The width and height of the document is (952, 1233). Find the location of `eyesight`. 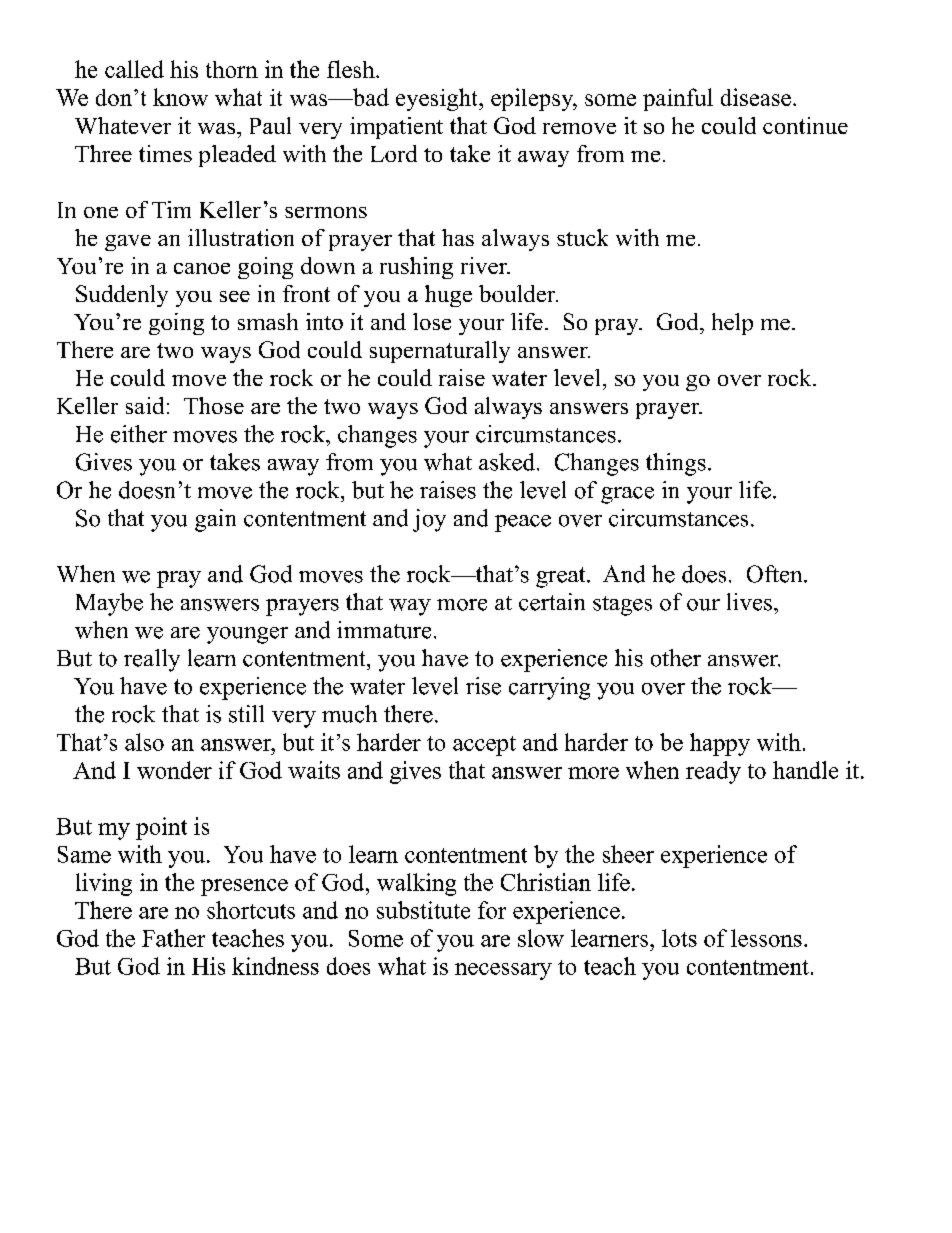

eyesight is located at coordinates (438, 99).
